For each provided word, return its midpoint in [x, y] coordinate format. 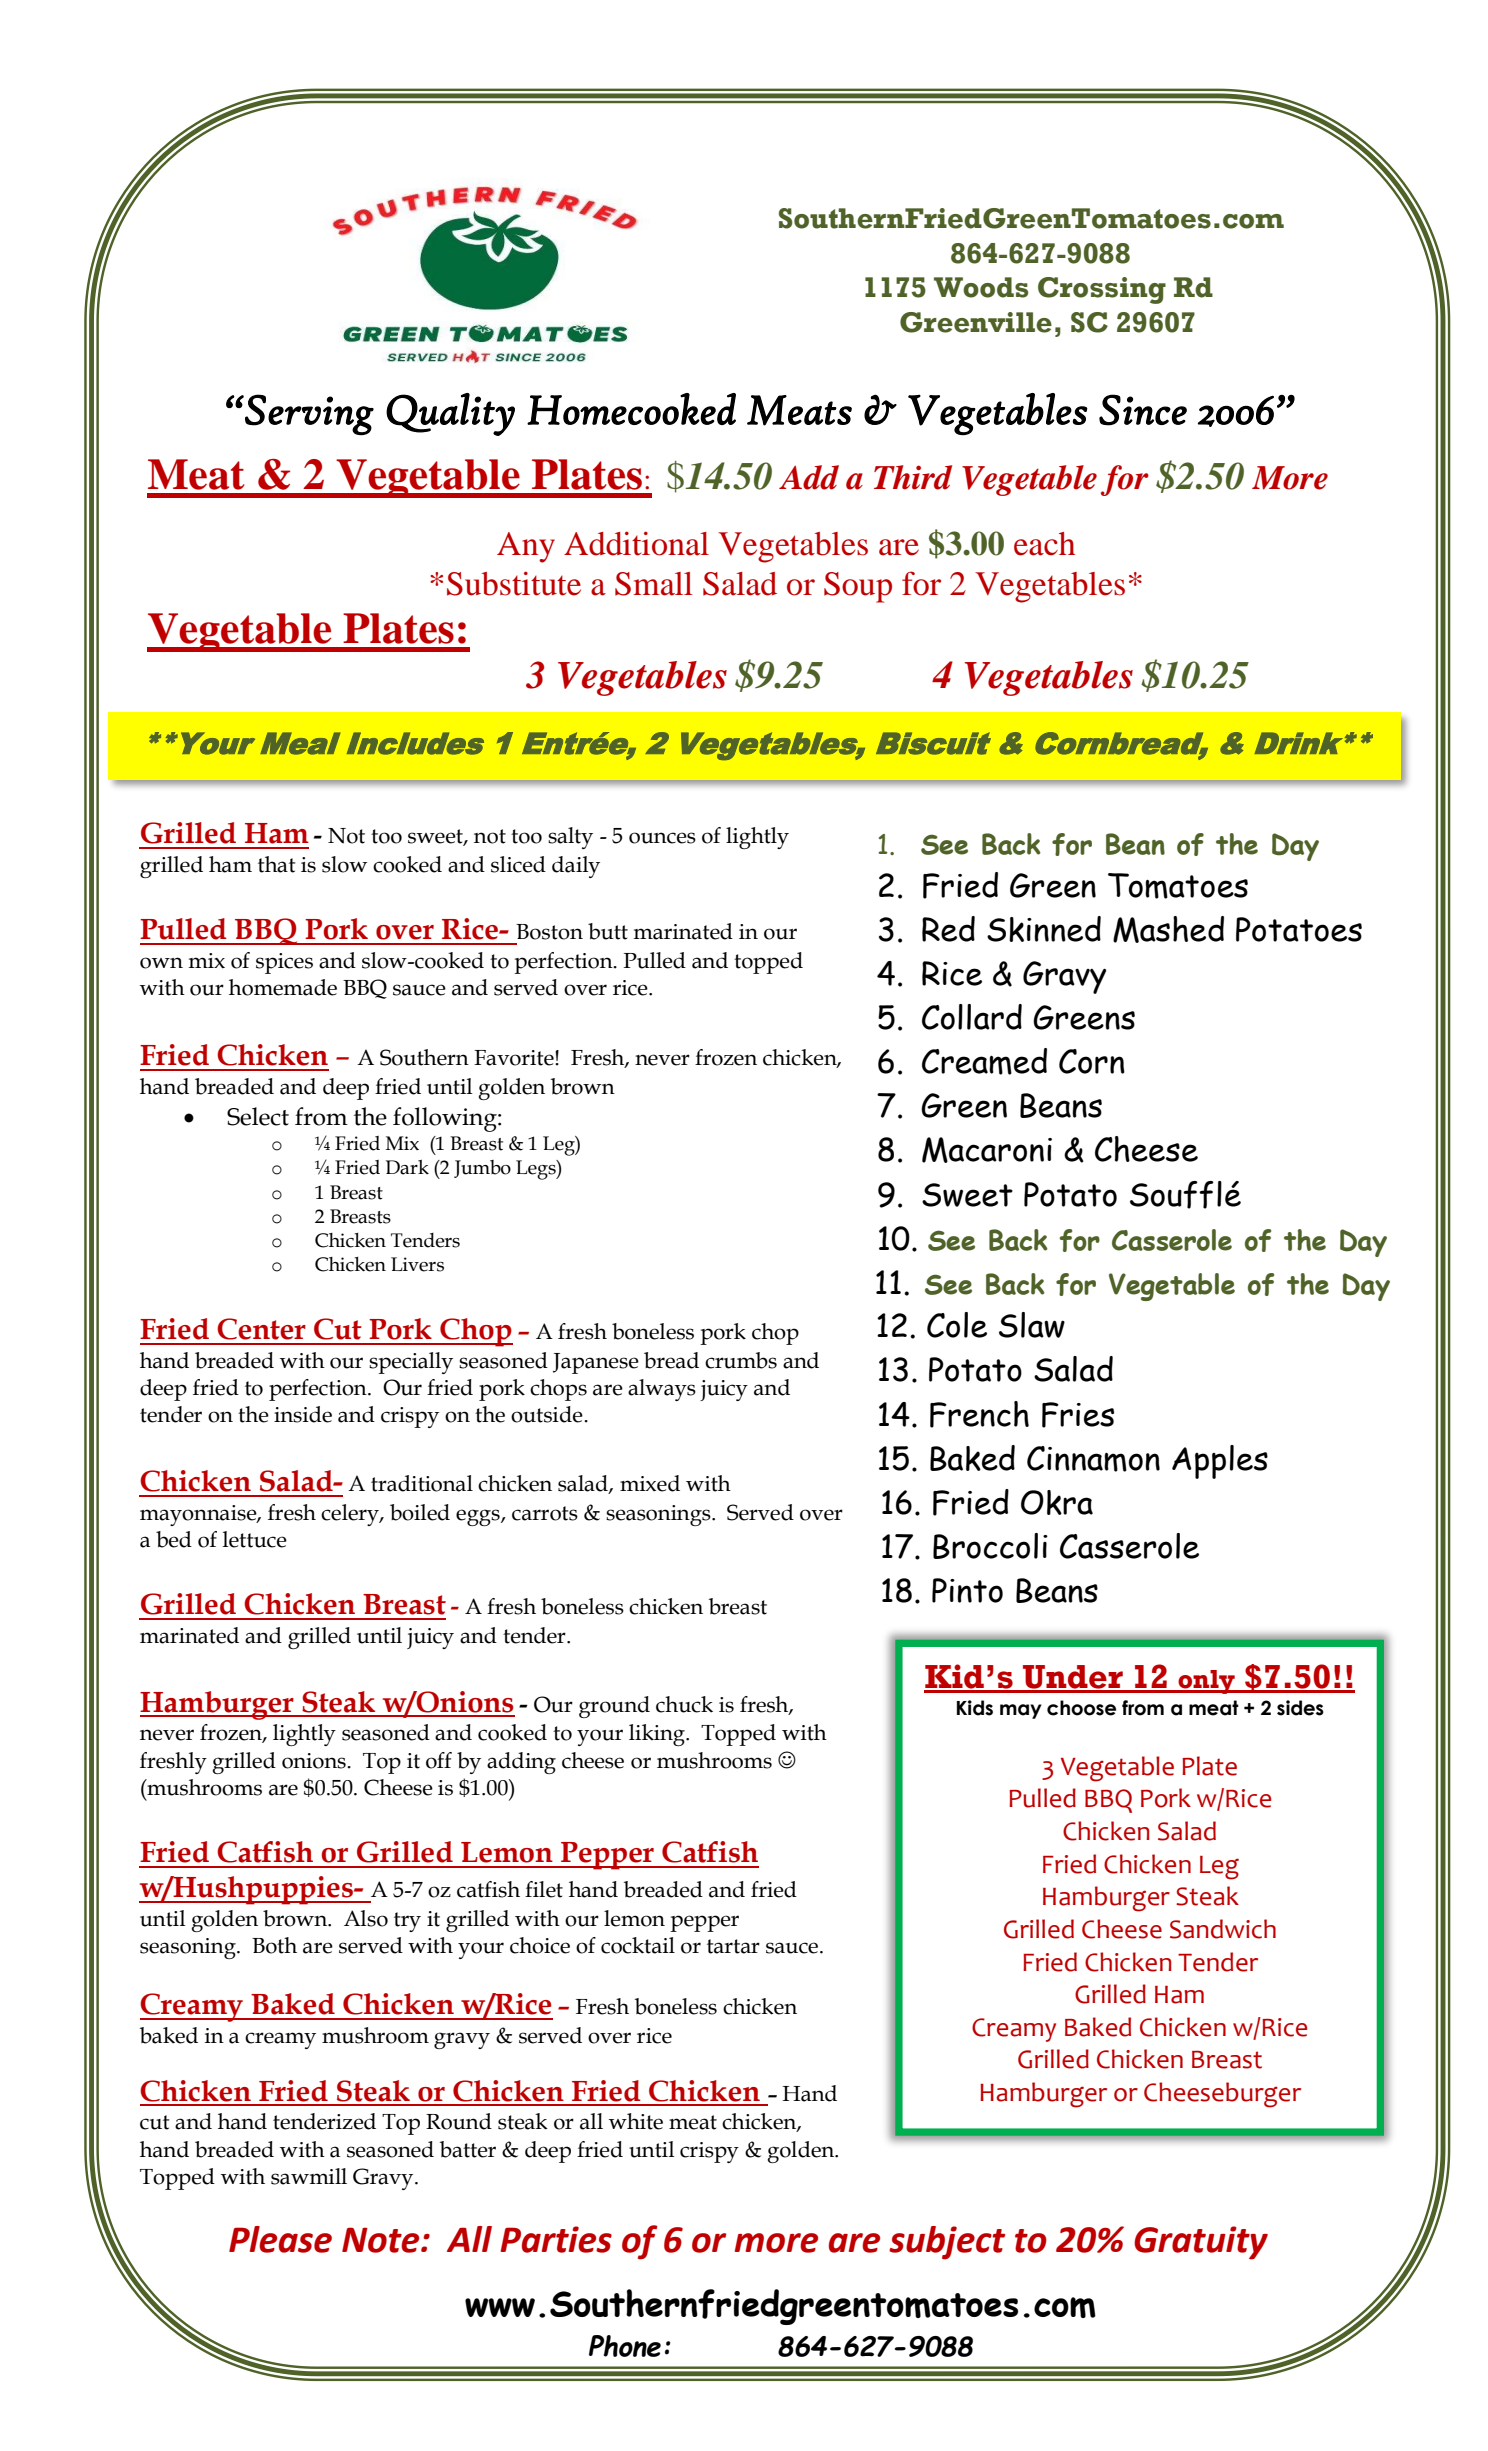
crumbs [741, 1360]
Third [913, 477]
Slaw [1032, 1325]
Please [280, 2239]
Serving [308, 414]
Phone [625, 2346]
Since [1143, 410]
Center [261, 1329]
